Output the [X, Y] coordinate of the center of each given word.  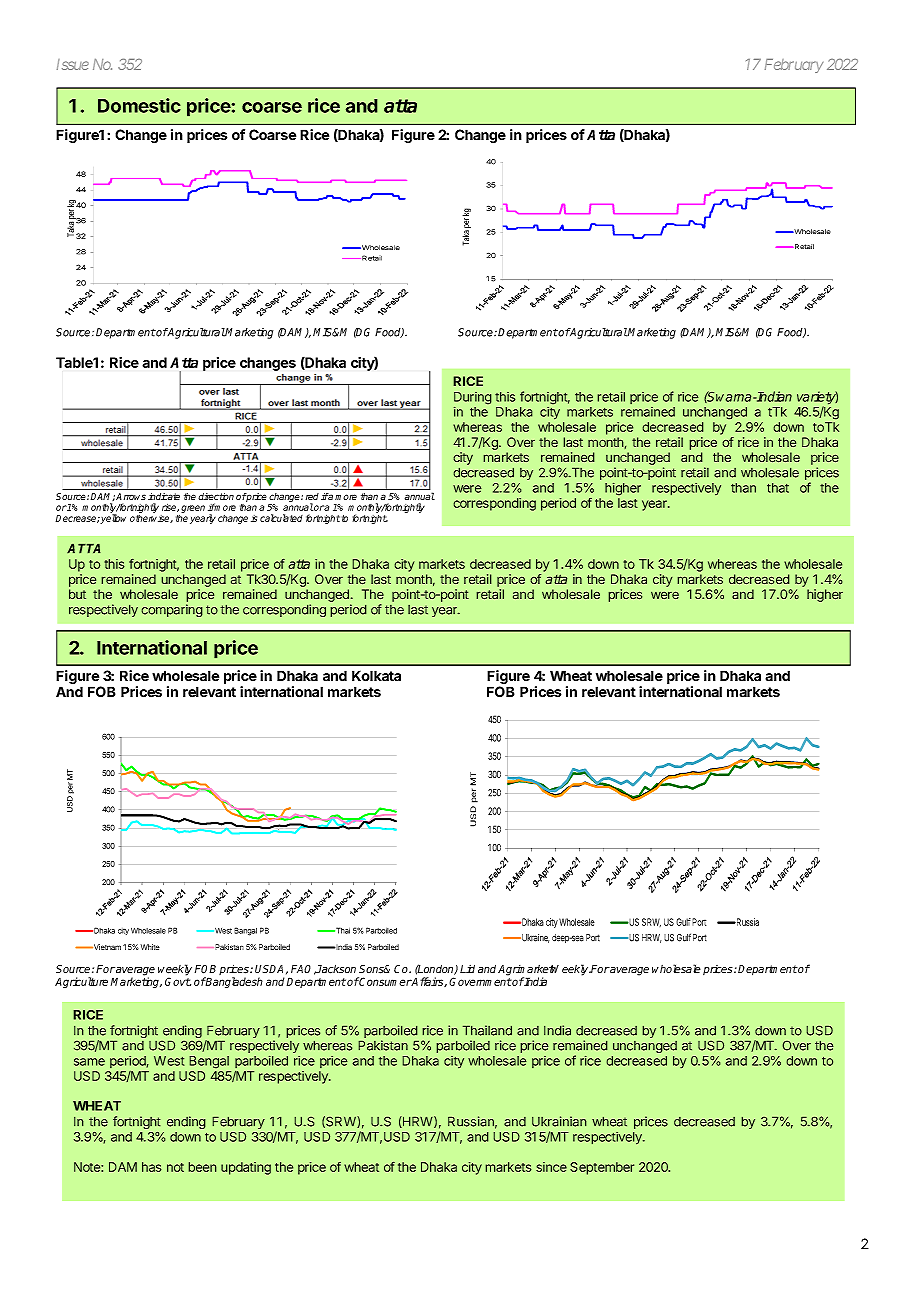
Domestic [139, 105]
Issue [73, 64]
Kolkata [376, 676]
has [152, 1167]
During [473, 399]
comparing [172, 610]
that [778, 488]
